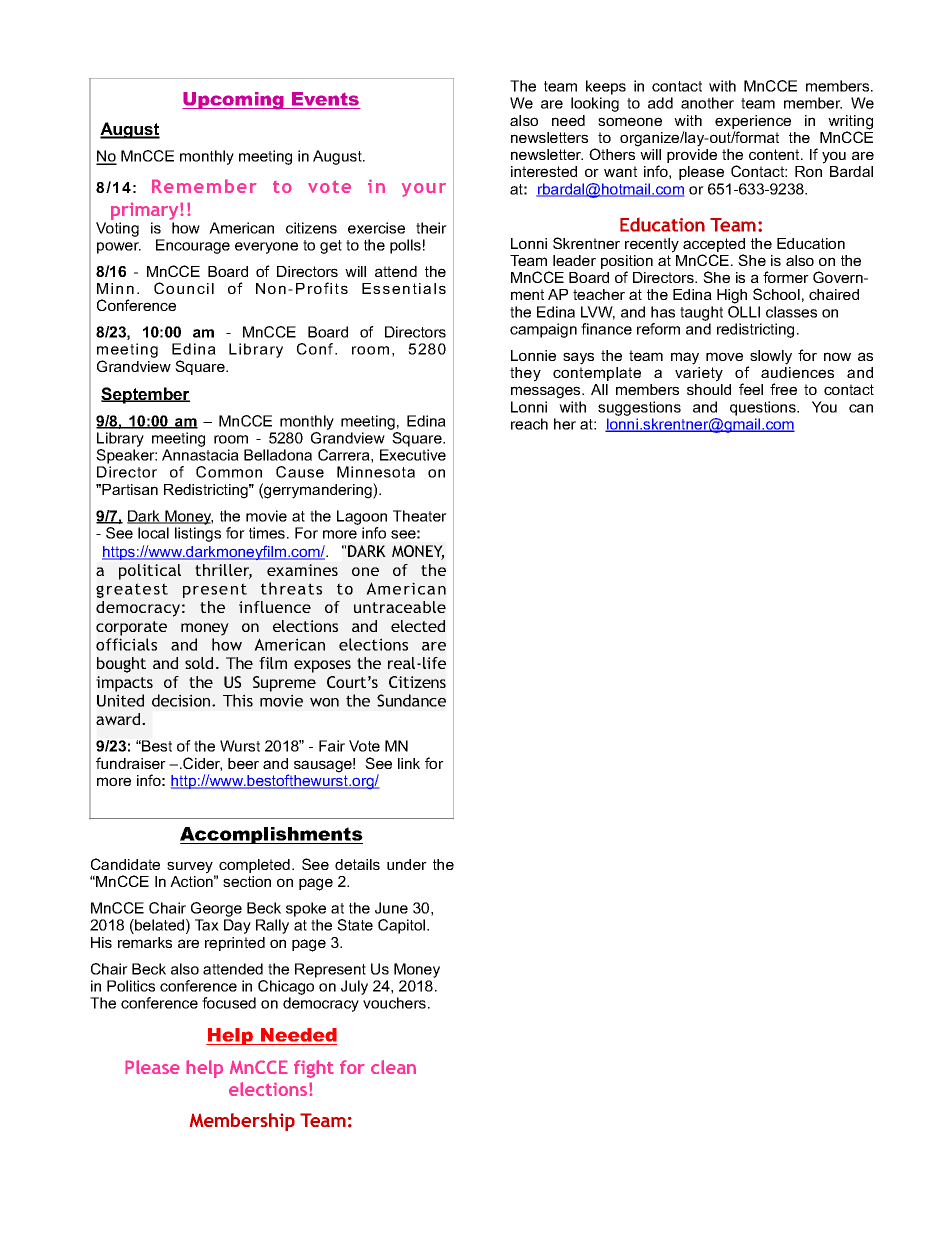  What do you see at coordinates (229, 1003) in the screenshot?
I see `focused` at bounding box center [229, 1003].
